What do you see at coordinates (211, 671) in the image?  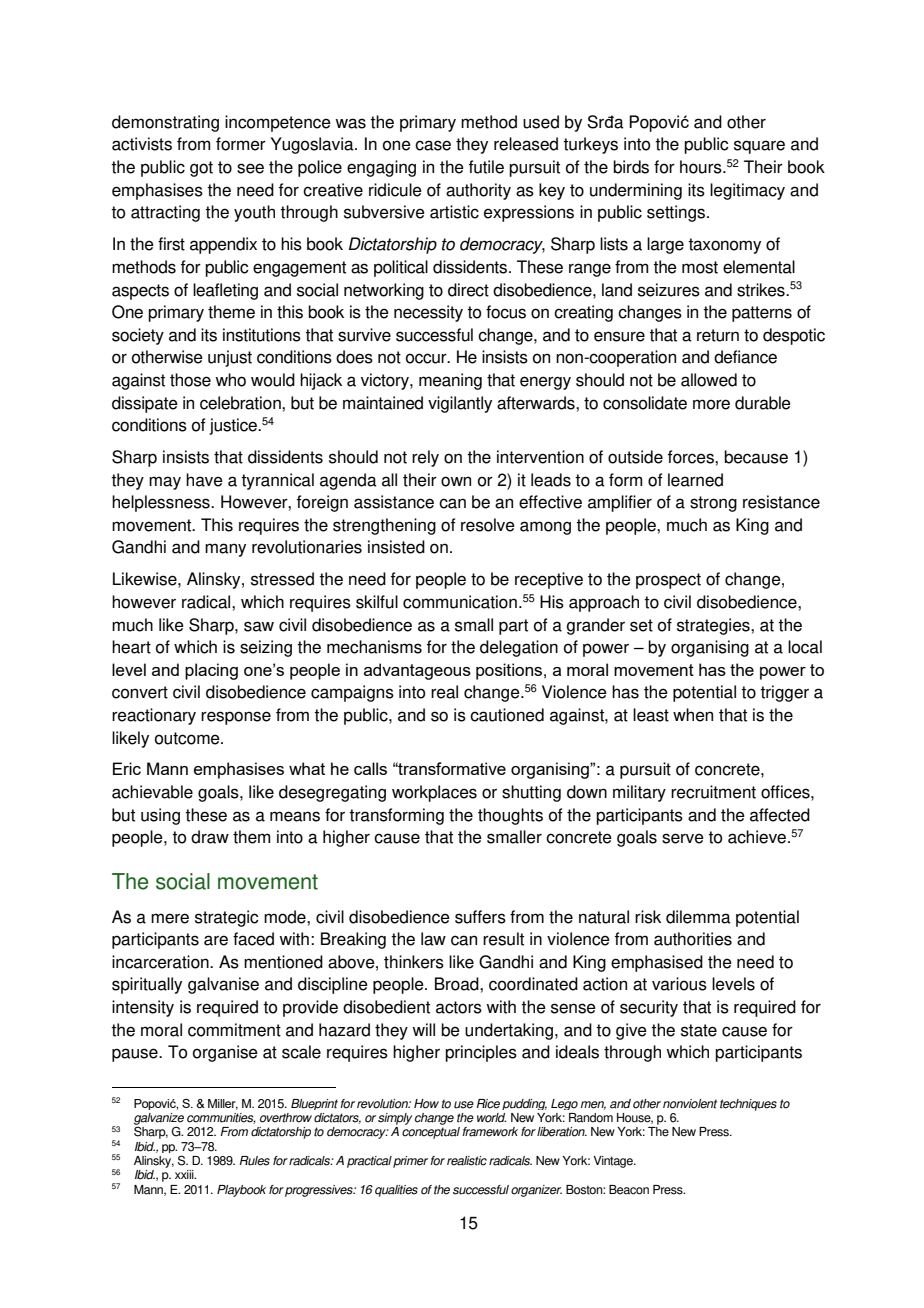 I see `placing` at bounding box center [211, 671].
